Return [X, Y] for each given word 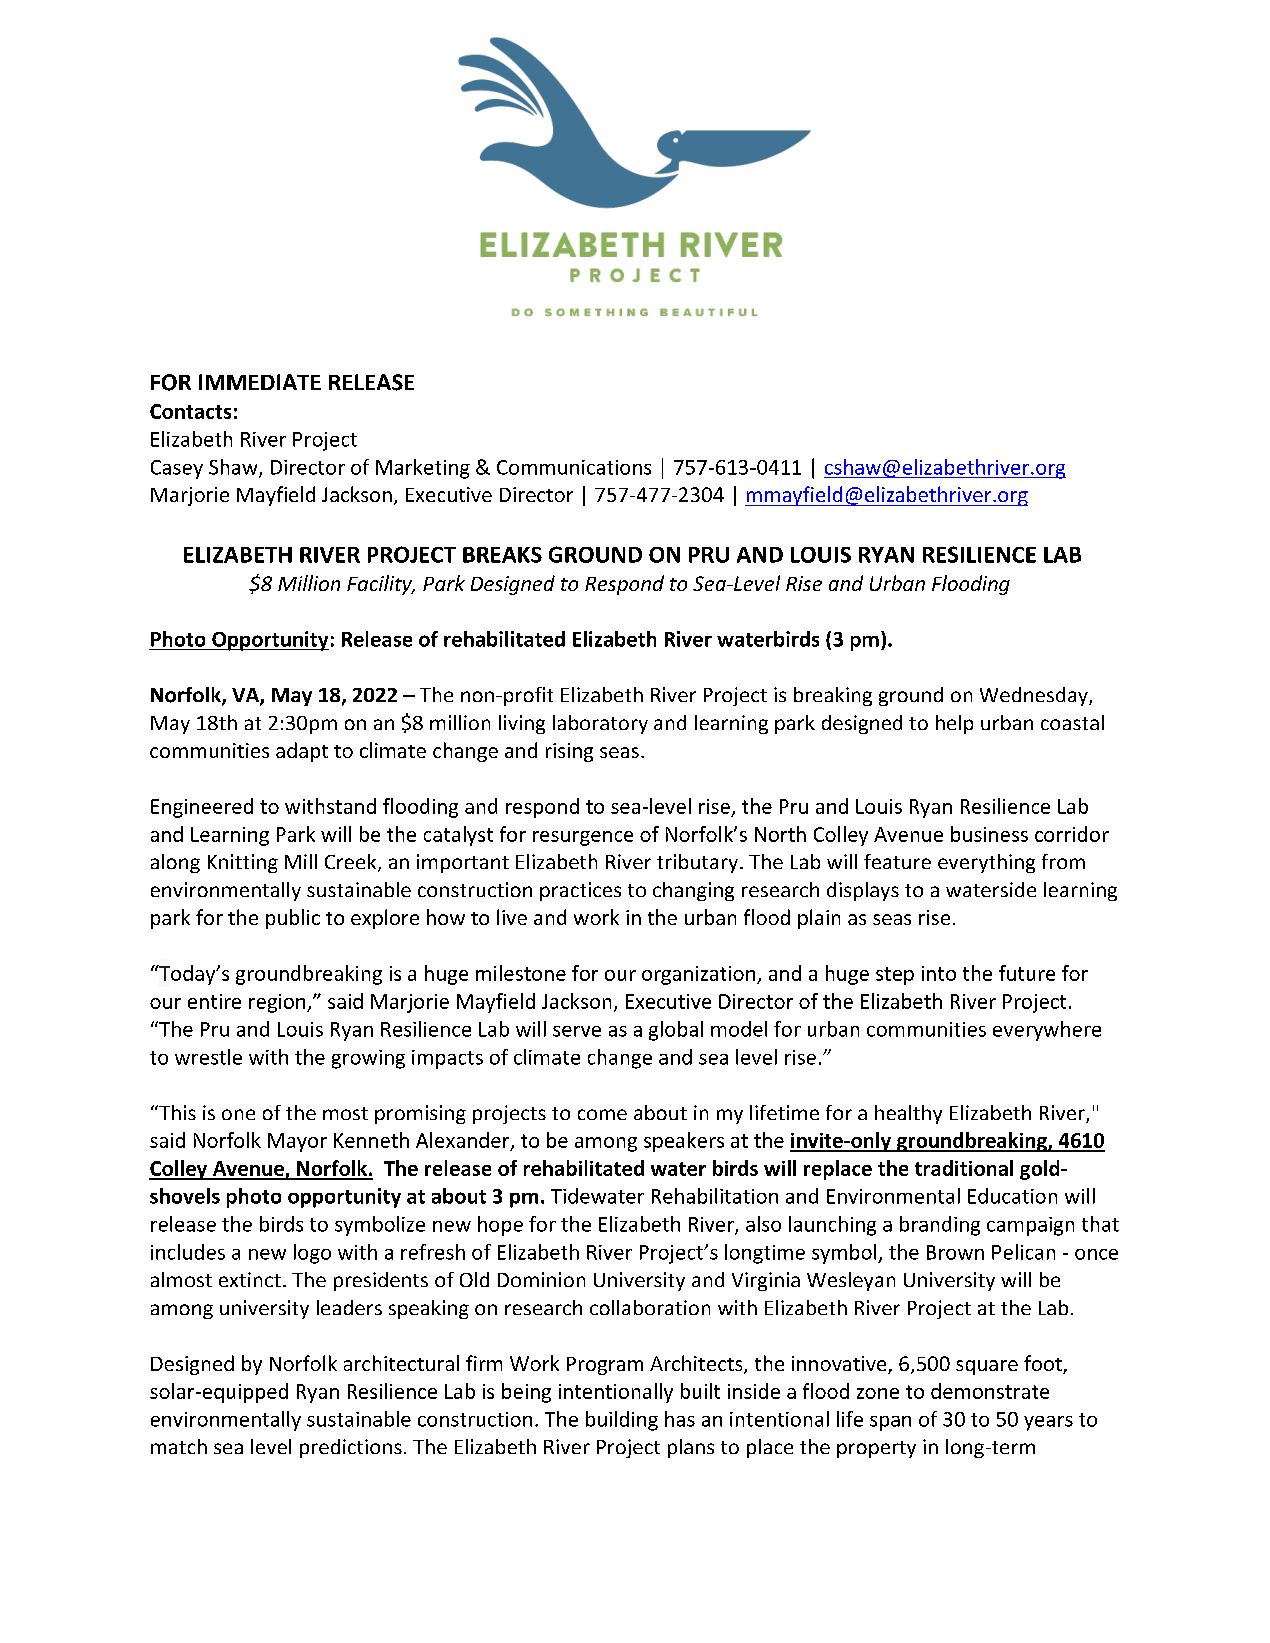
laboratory [600, 724]
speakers [684, 1142]
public [293, 919]
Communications [574, 467]
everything [986, 863]
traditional [964, 1168]
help [954, 724]
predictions [351, 1448]
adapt [302, 752]
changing [693, 891]
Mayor [297, 1142]
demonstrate [990, 1391]
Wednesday [1035, 696]
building [622, 1421]
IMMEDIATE [260, 382]
